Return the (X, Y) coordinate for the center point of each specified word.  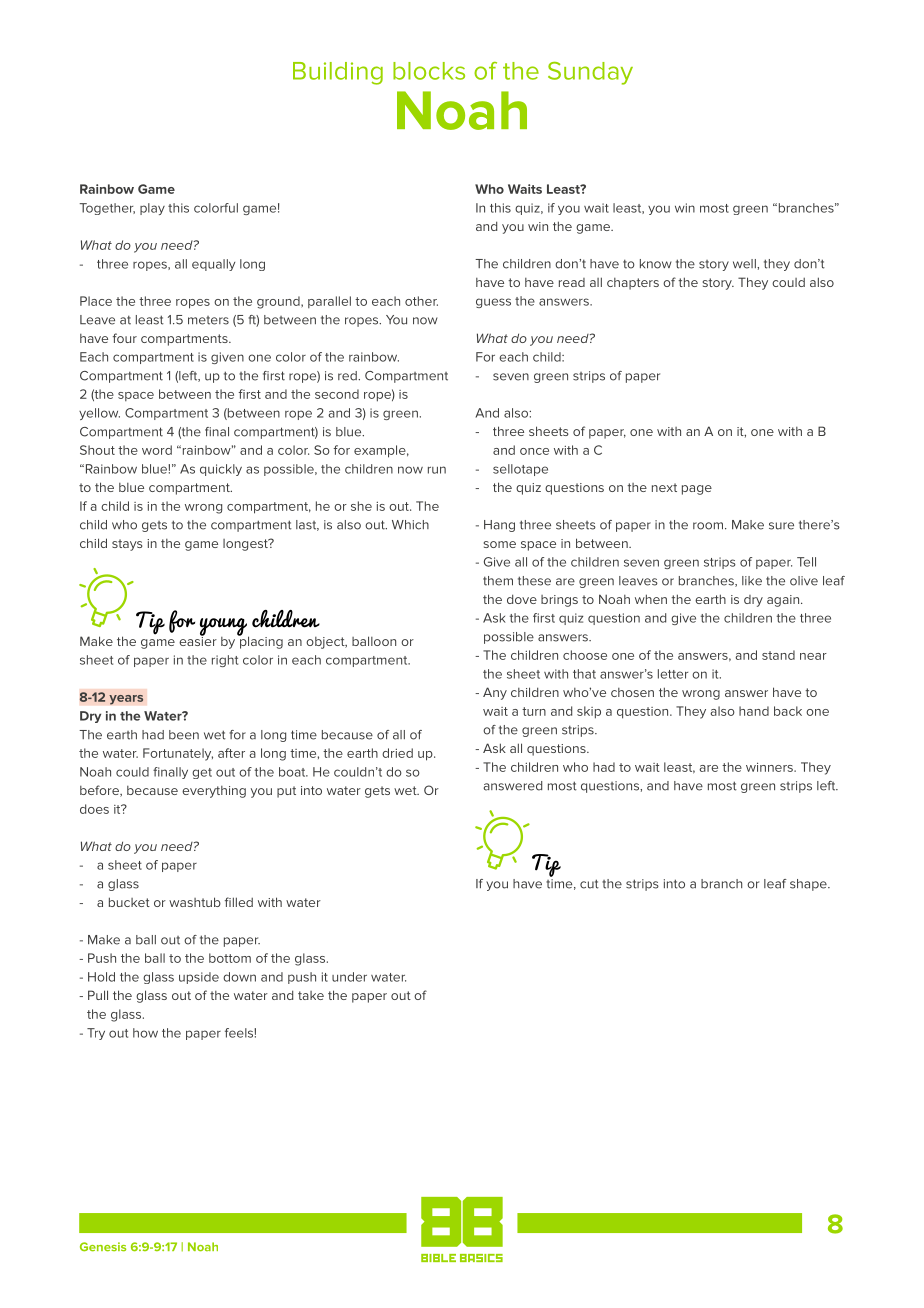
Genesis (103, 1247)
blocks (429, 71)
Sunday (590, 73)
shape (809, 885)
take (311, 995)
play (152, 209)
